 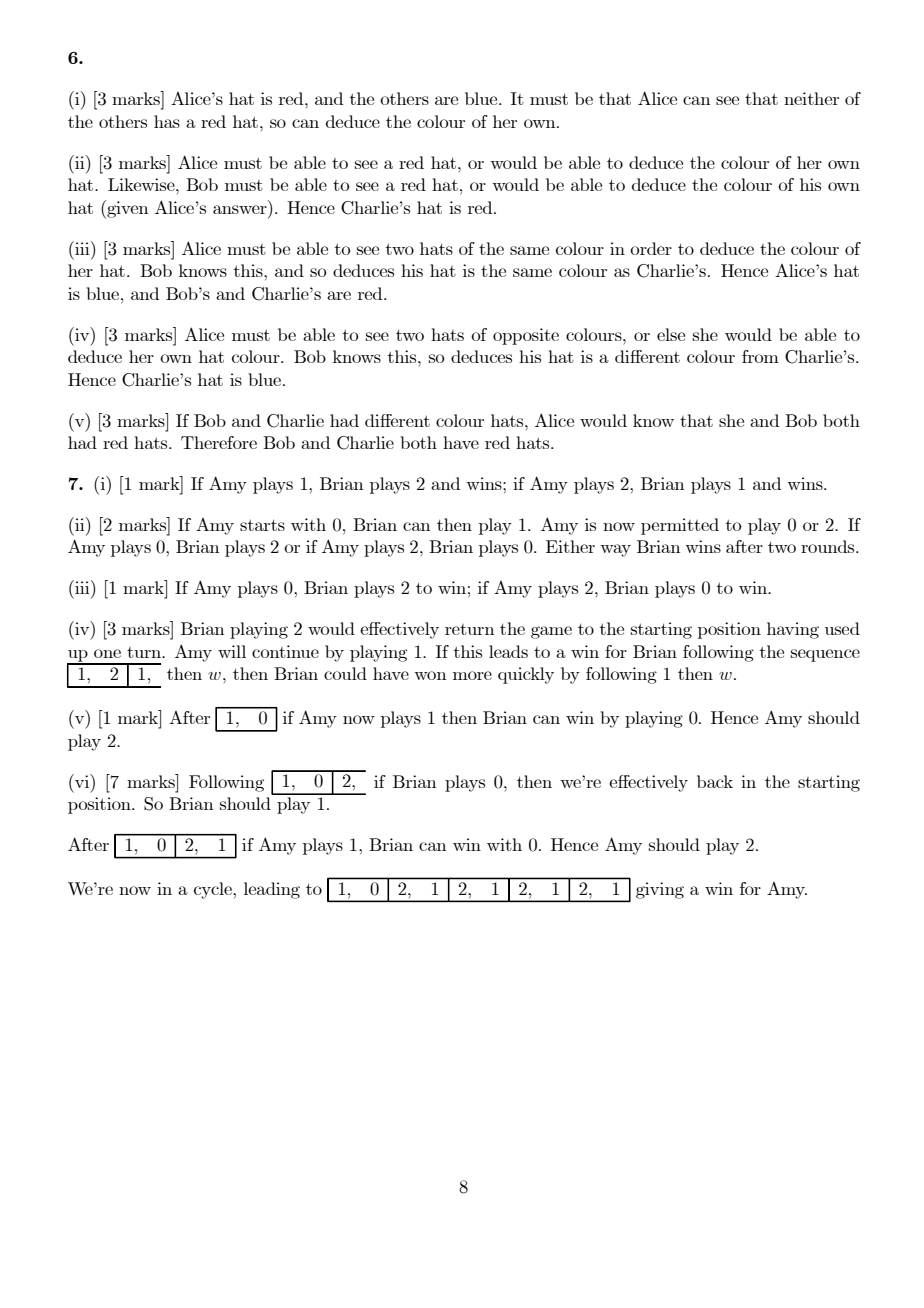 I want to click on will, so click(x=232, y=651).
